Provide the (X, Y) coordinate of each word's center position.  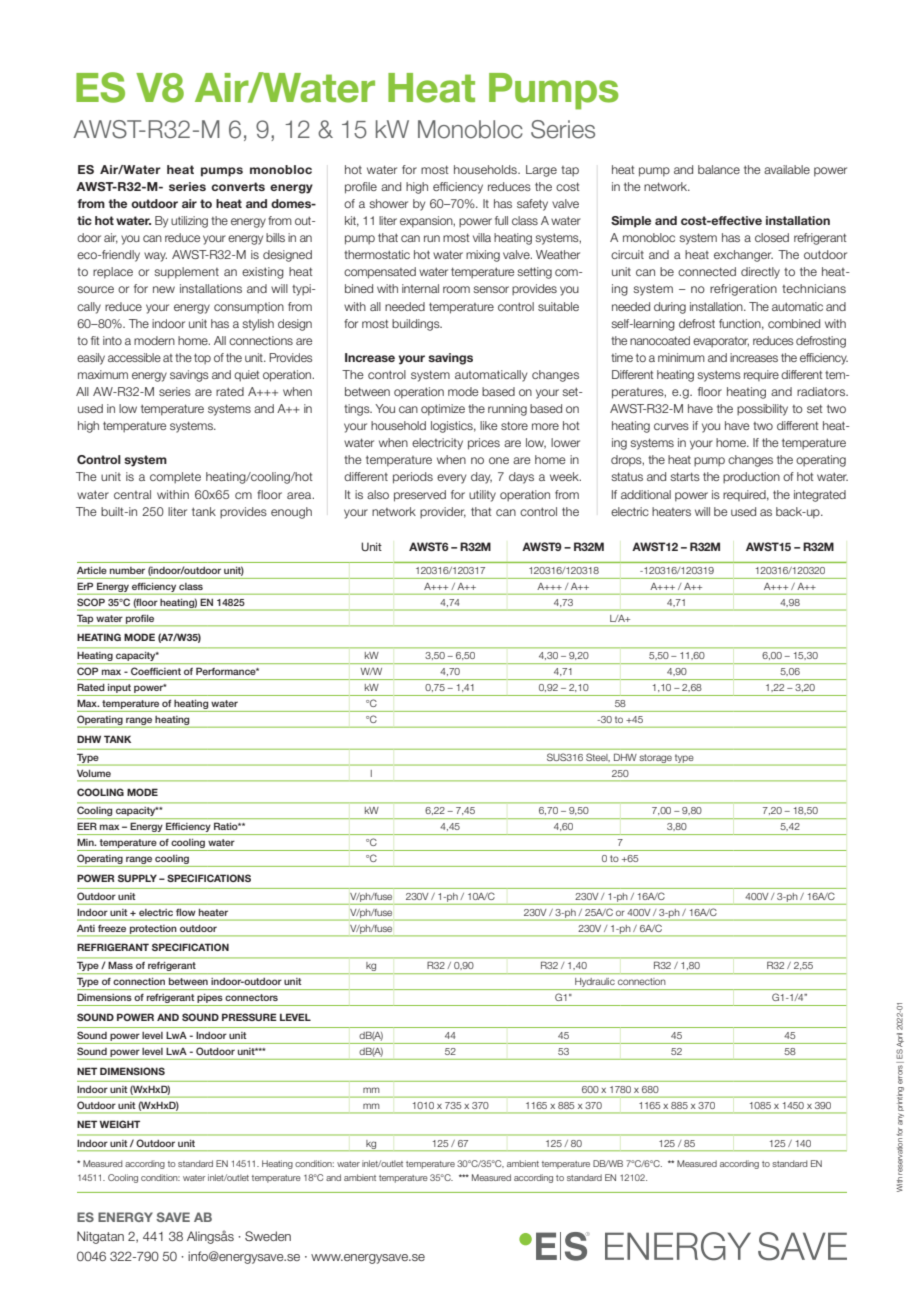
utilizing (189, 222)
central (132, 494)
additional (646, 494)
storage (656, 758)
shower (388, 203)
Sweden (268, 1236)
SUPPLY (137, 878)
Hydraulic (595, 984)
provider (443, 512)
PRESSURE (249, 1017)
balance (719, 169)
